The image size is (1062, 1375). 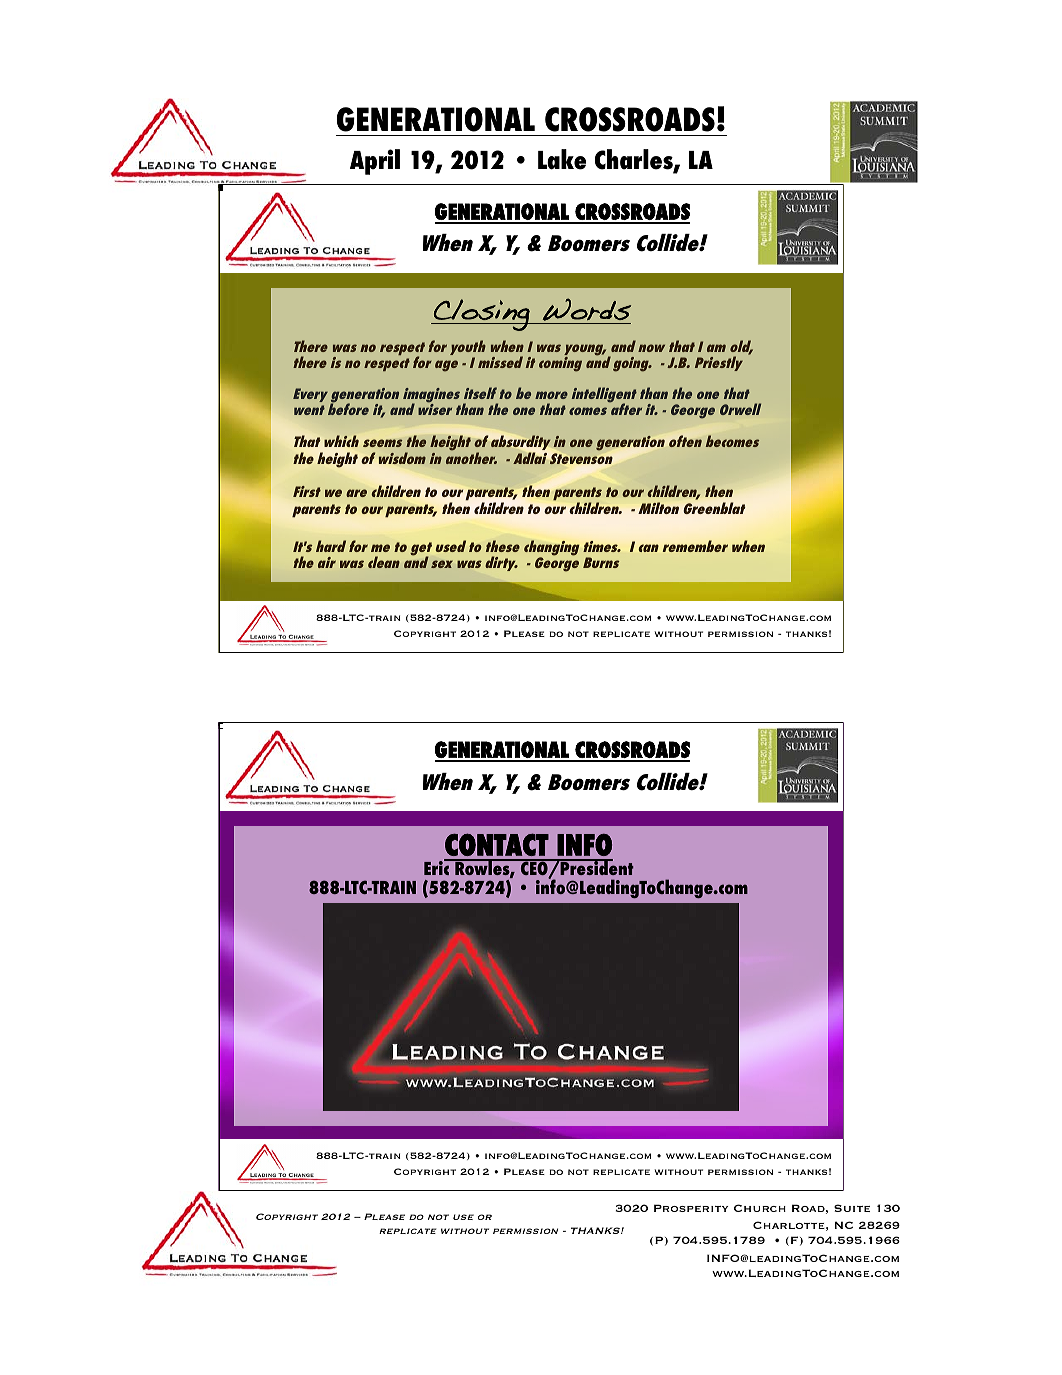 I want to click on Eric, so click(x=437, y=867).
